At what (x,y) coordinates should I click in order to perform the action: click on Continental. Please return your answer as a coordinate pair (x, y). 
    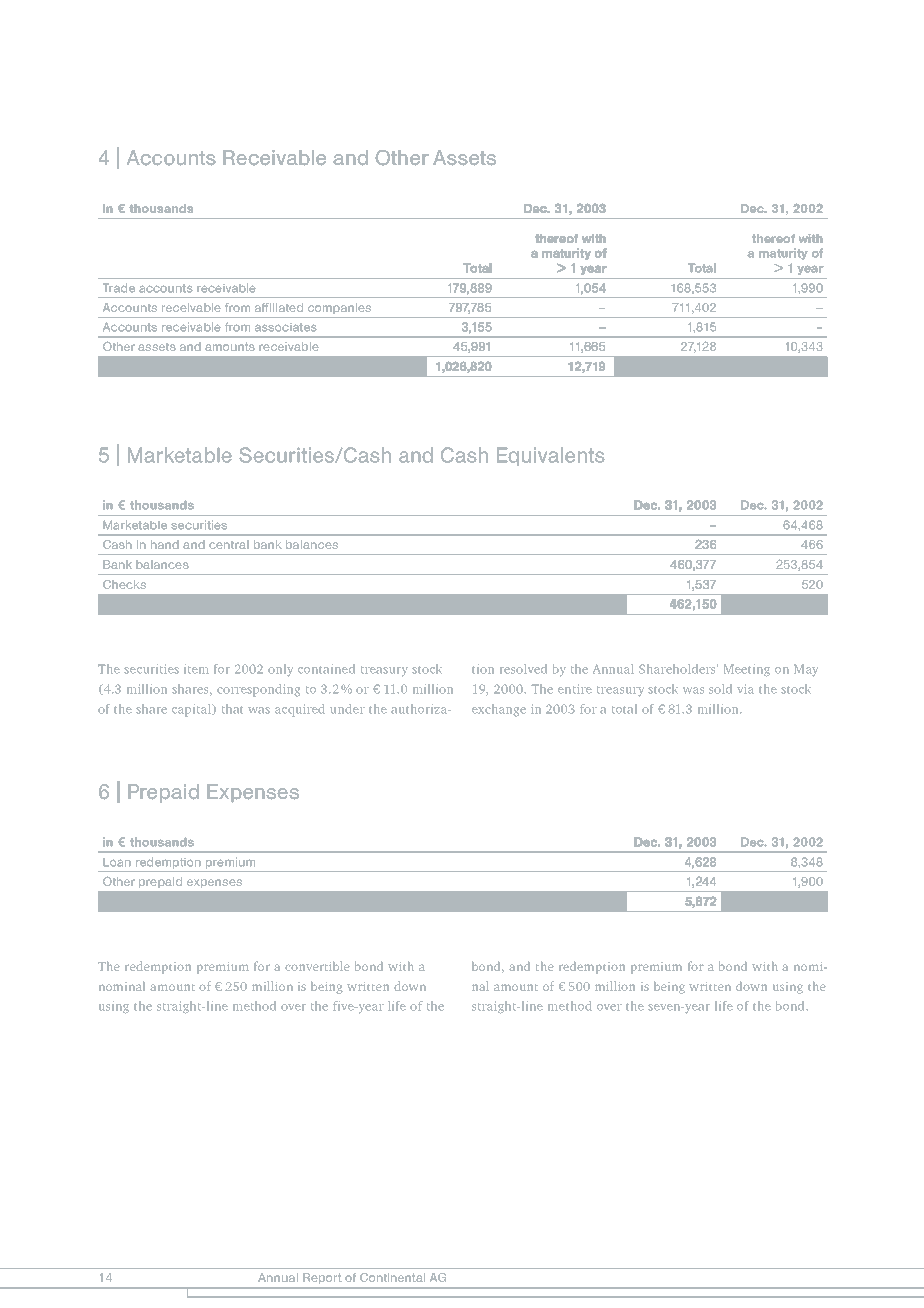
    Looking at the image, I should click on (392, 1277).
